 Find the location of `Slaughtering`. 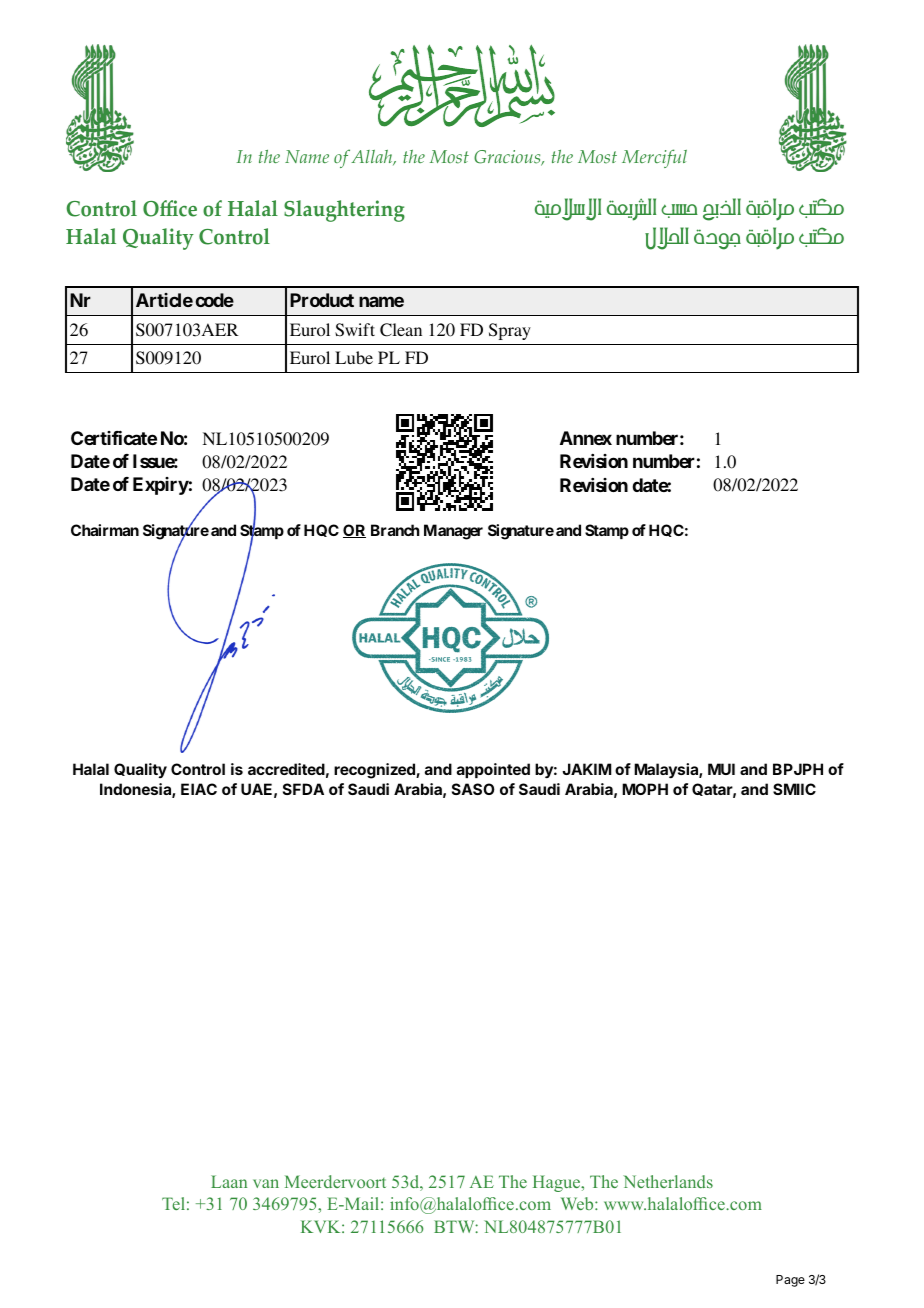

Slaughtering is located at coordinates (344, 211).
